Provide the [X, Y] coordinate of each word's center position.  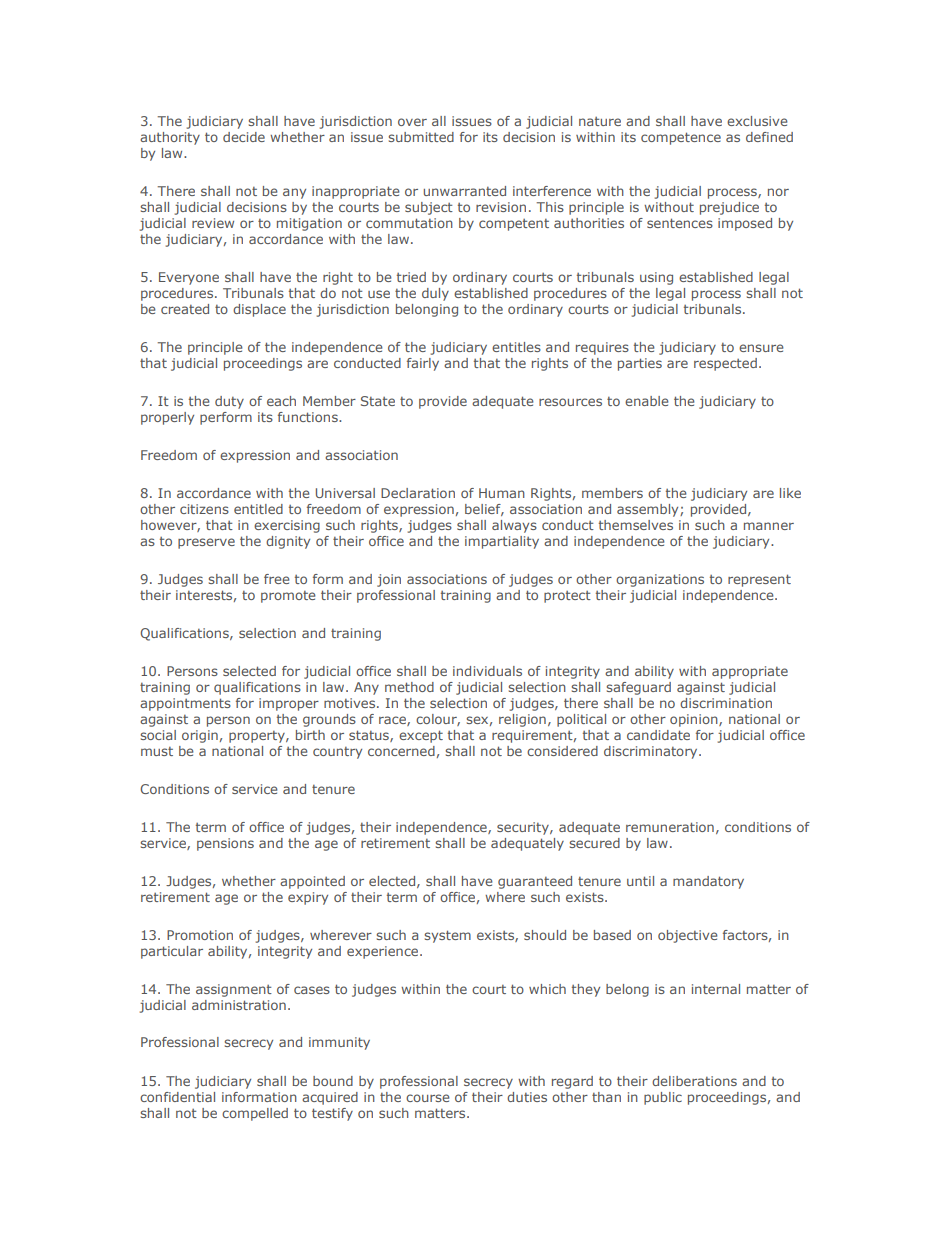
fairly [423, 364]
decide [244, 137]
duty [229, 402]
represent [759, 580]
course [428, 1098]
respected [725, 364]
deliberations [694, 1081]
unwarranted [465, 191]
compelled [255, 1114]
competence [681, 138]
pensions [225, 844]
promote [288, 597]
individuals [487, 671]
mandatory [708, 882]
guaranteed [535, 882]
